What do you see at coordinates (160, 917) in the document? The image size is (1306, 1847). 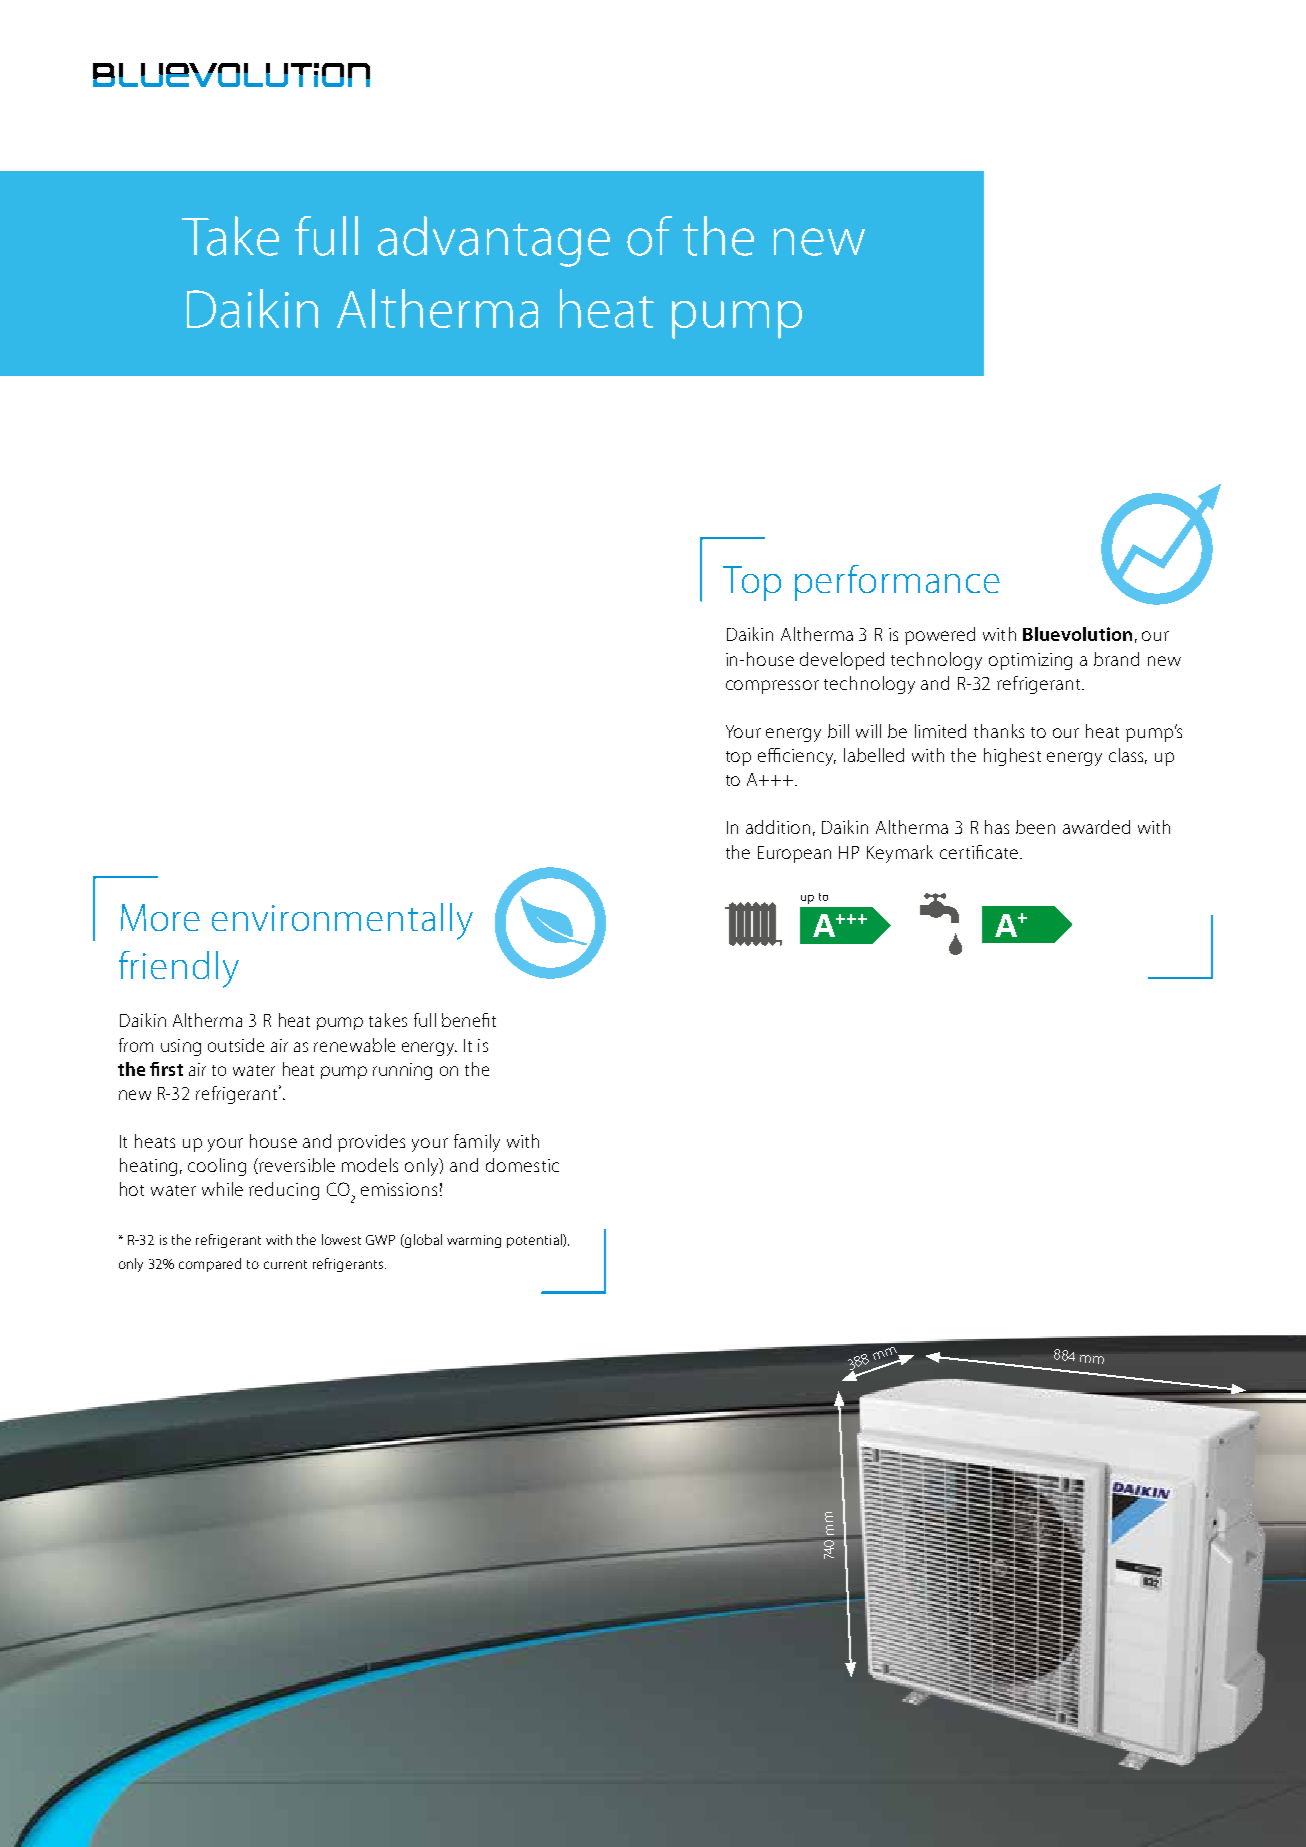 I see `More` at bounding box center [160, 917].
